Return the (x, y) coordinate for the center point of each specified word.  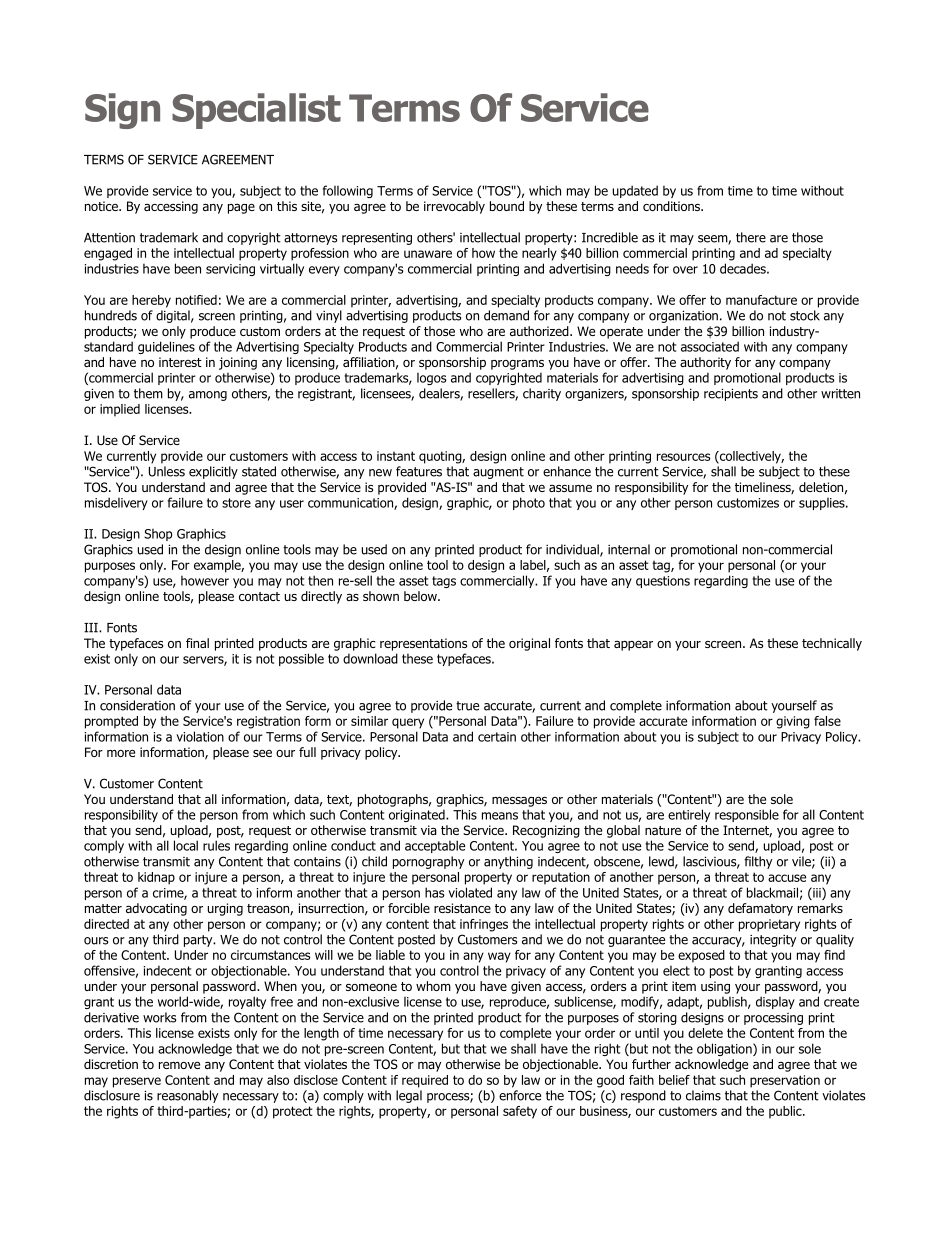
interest (180, 362)
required (425, 1081)
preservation (785, 1081)
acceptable (435, 846)
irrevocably (454, 207)
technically (832, 644)
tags (444, 582)
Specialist (256, 111)
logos (432, 379)
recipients (731, 395)
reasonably (187, 1096)
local (186, 845)
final (197, 643)
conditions (673, 206)
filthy (758, 862)
